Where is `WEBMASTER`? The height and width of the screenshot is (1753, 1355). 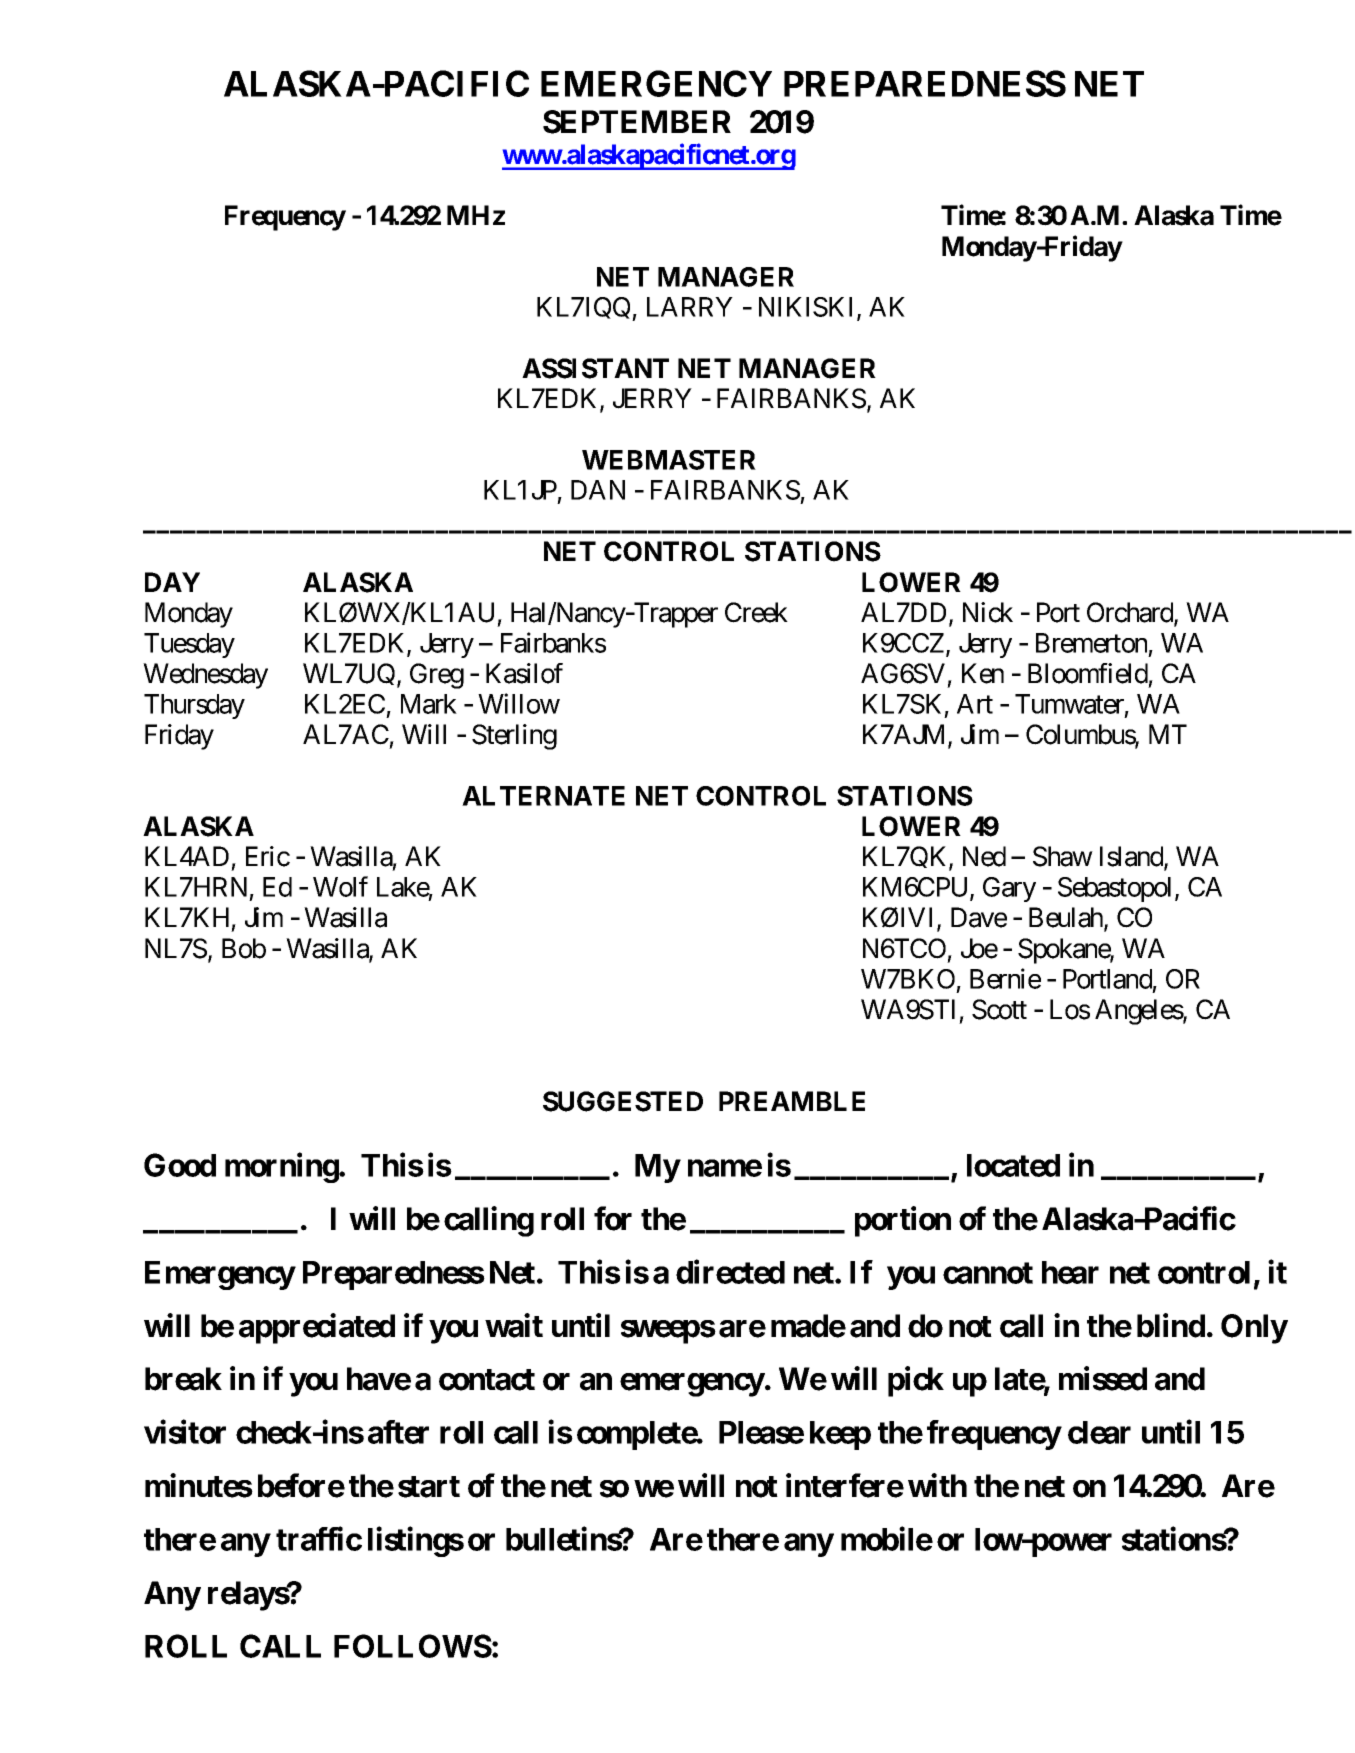
WEBMASTER is located at coordinates (669, 460).
